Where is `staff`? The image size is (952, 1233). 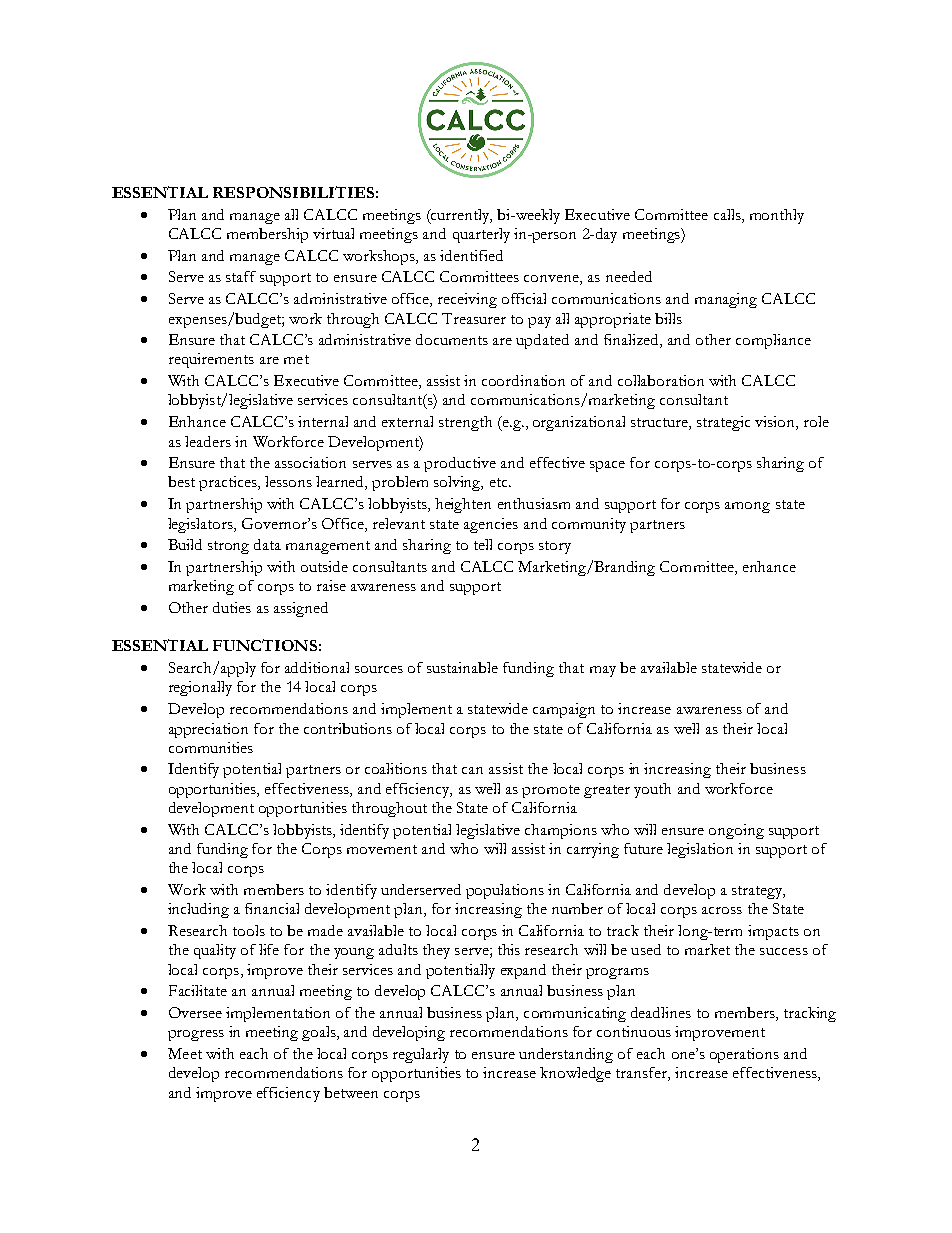
staff is located at coordinates (241, 276).
